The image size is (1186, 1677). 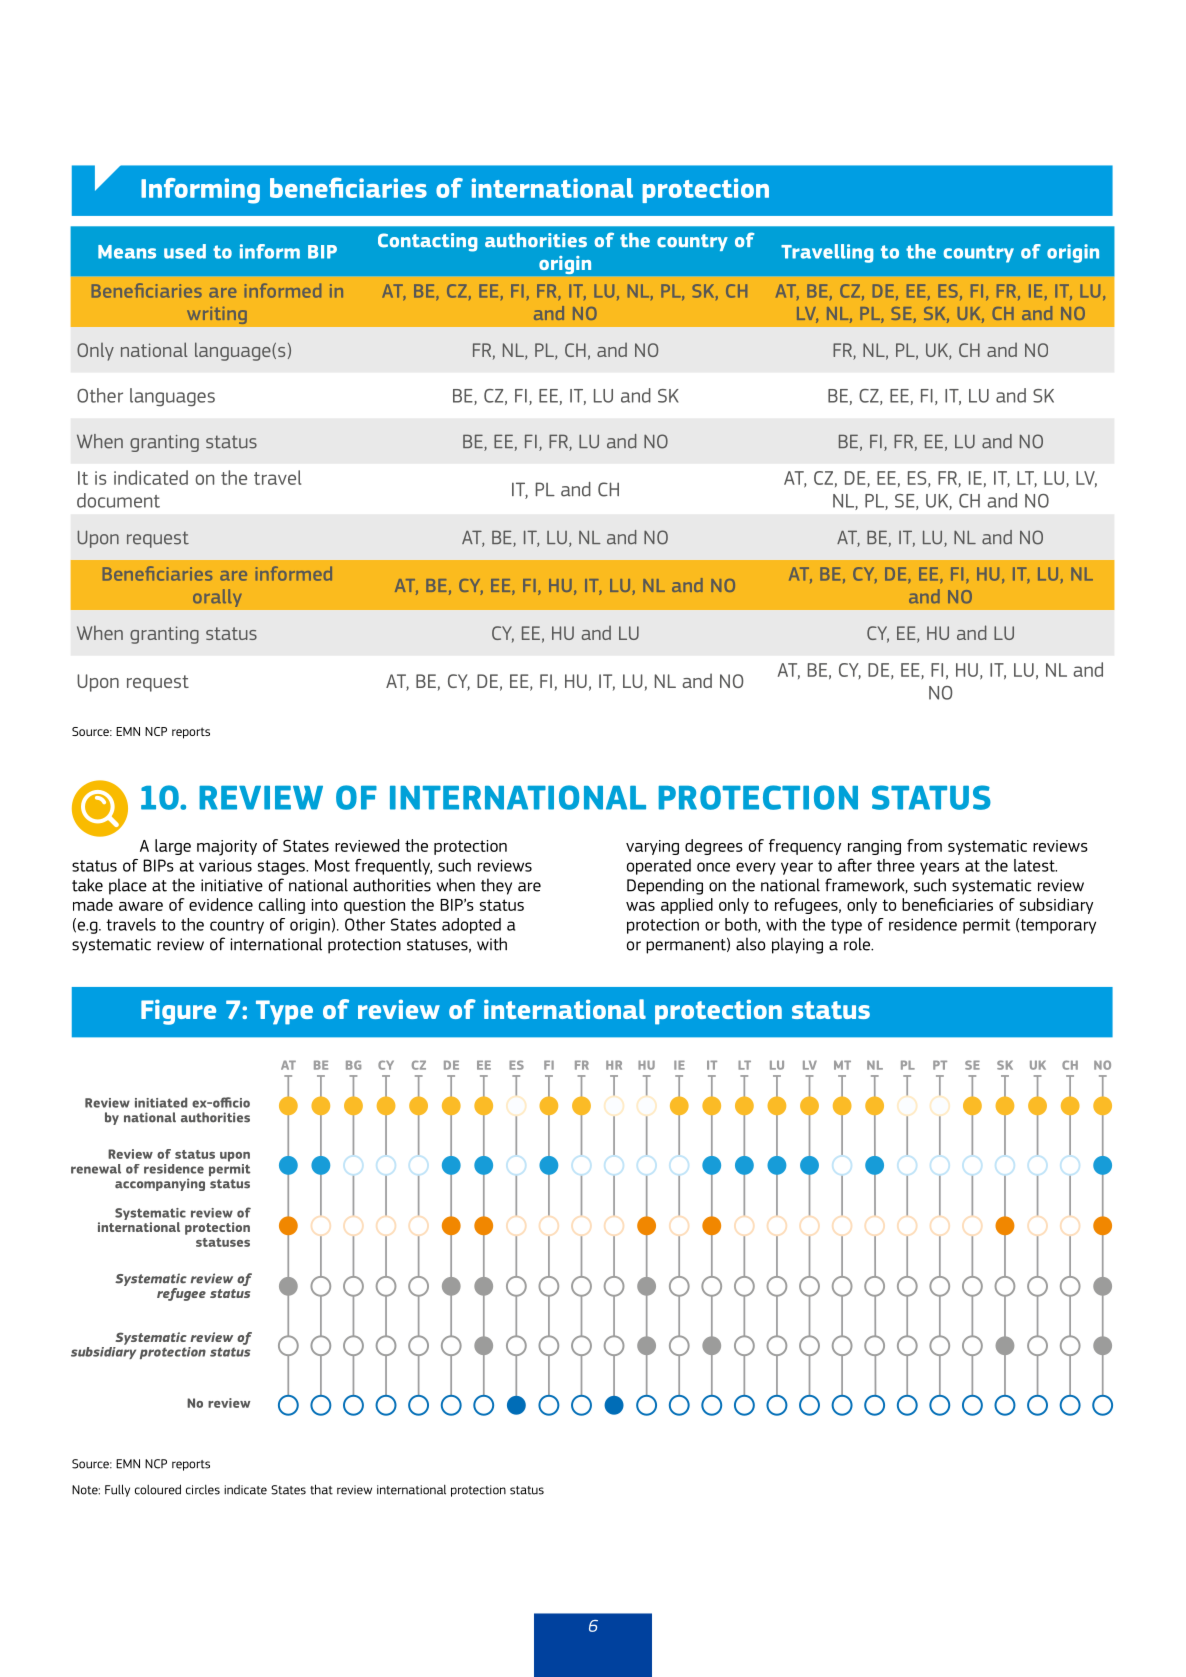 What do you see at coordinates (321, 1489) in the image?
I see `that` at bounding box center [321, 1489].
